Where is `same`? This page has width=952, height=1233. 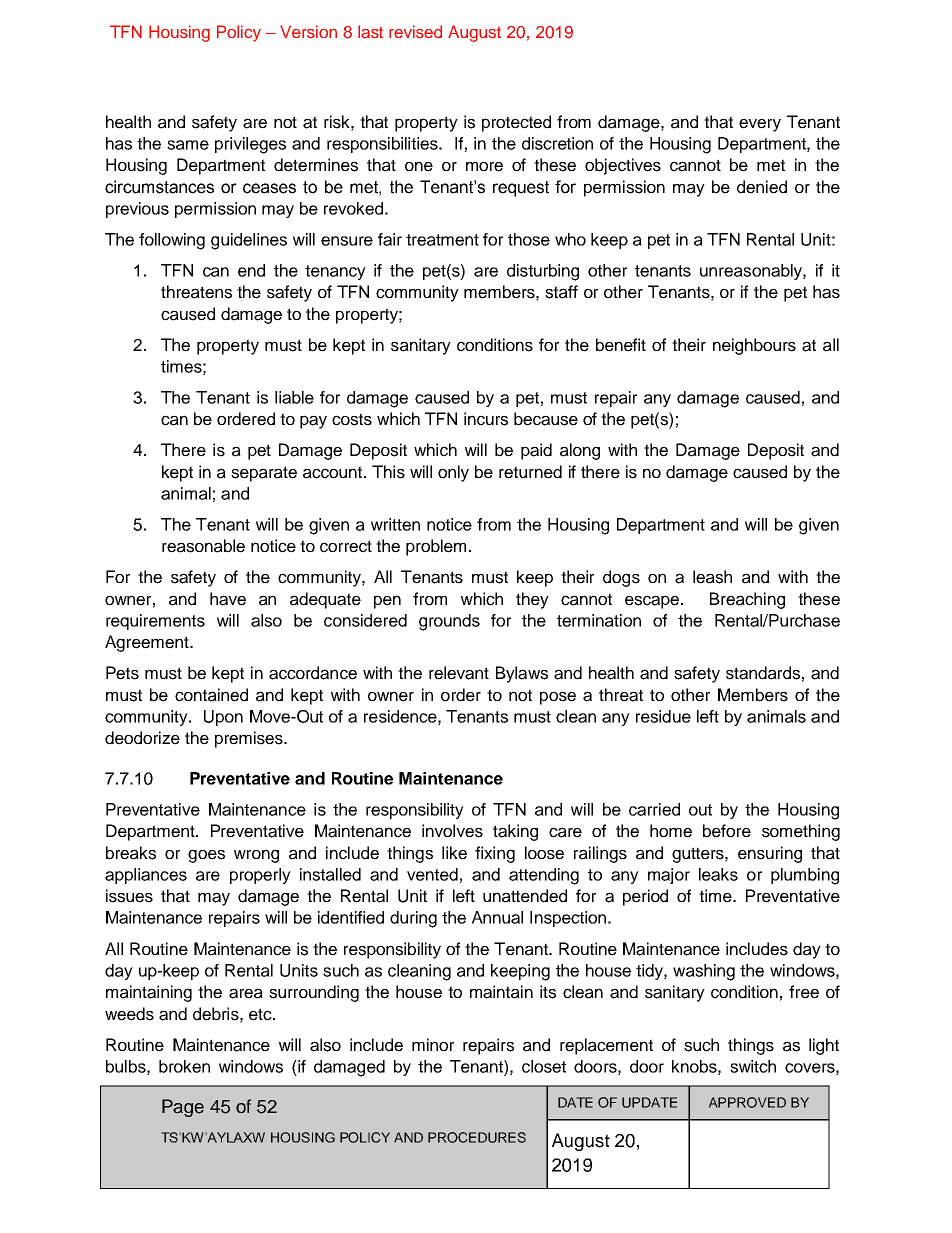 same is located at coordinates (188, 145).
